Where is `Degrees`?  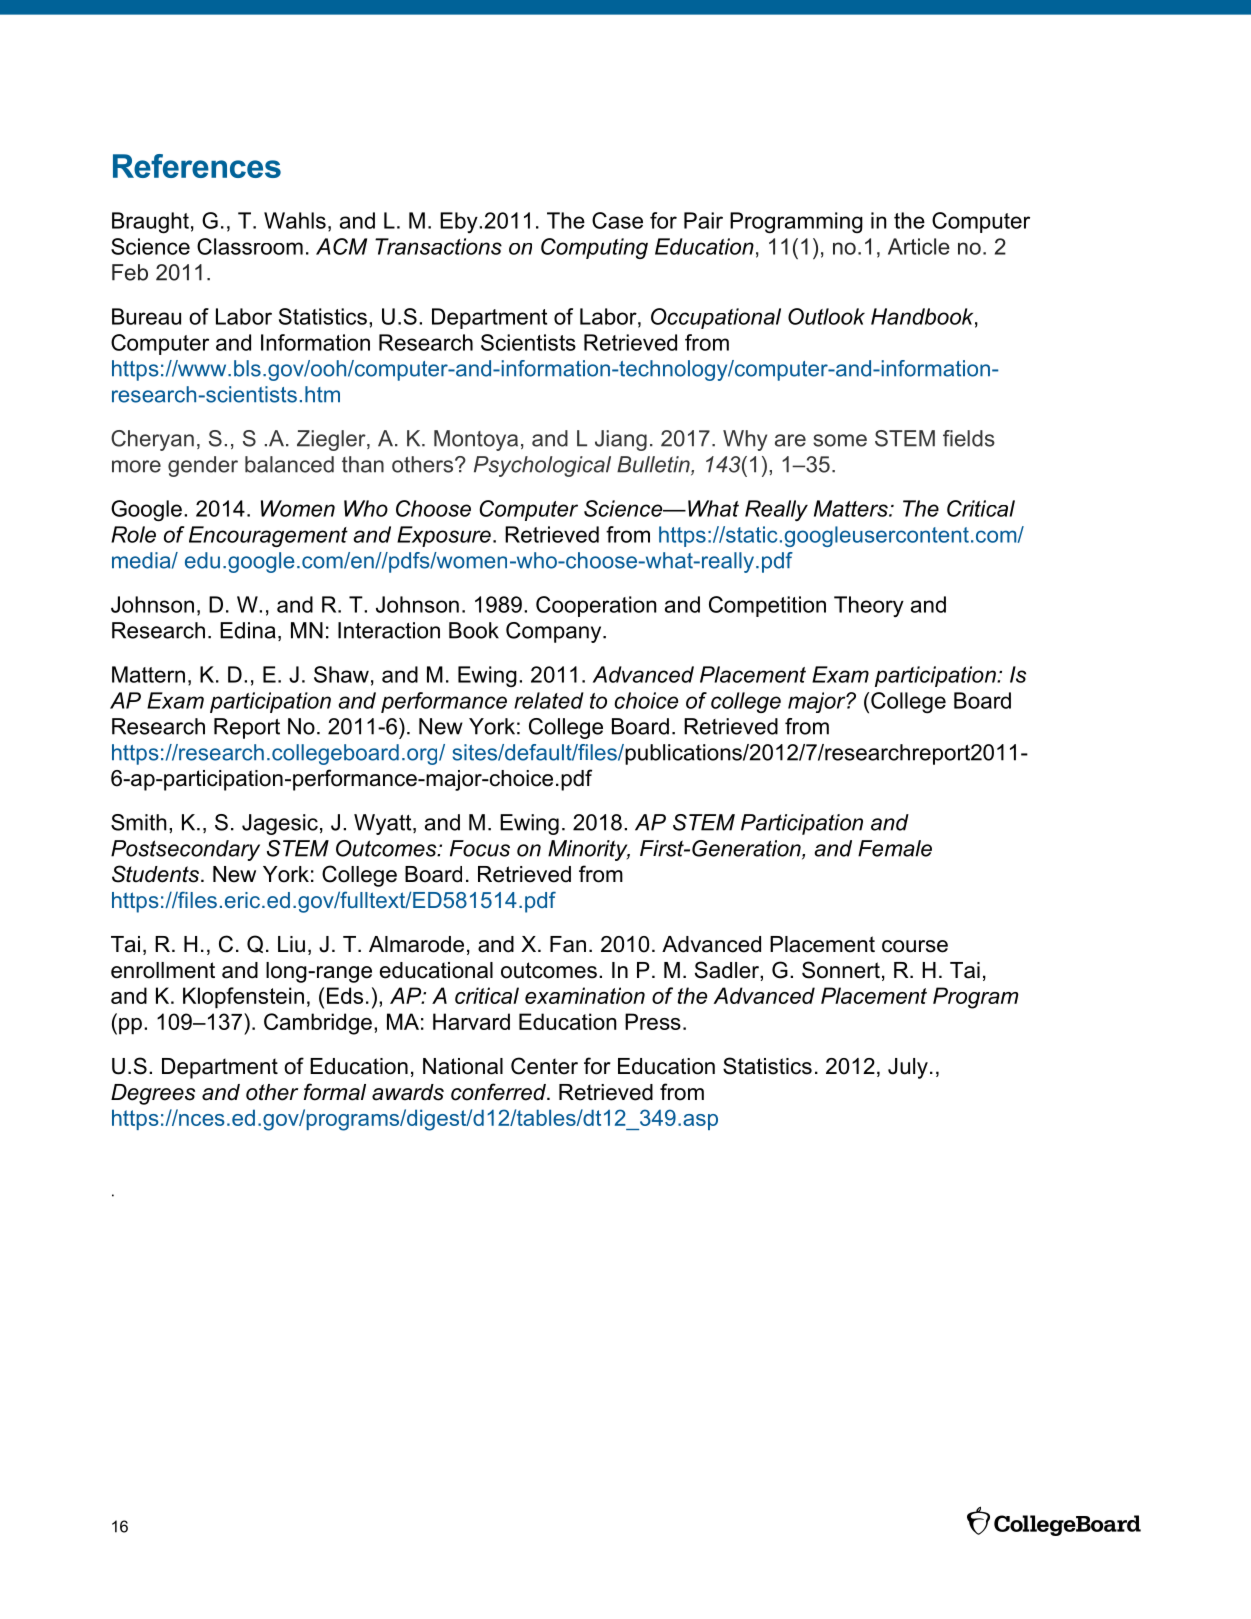 Degrees is located at coordinates (153, 1094).
